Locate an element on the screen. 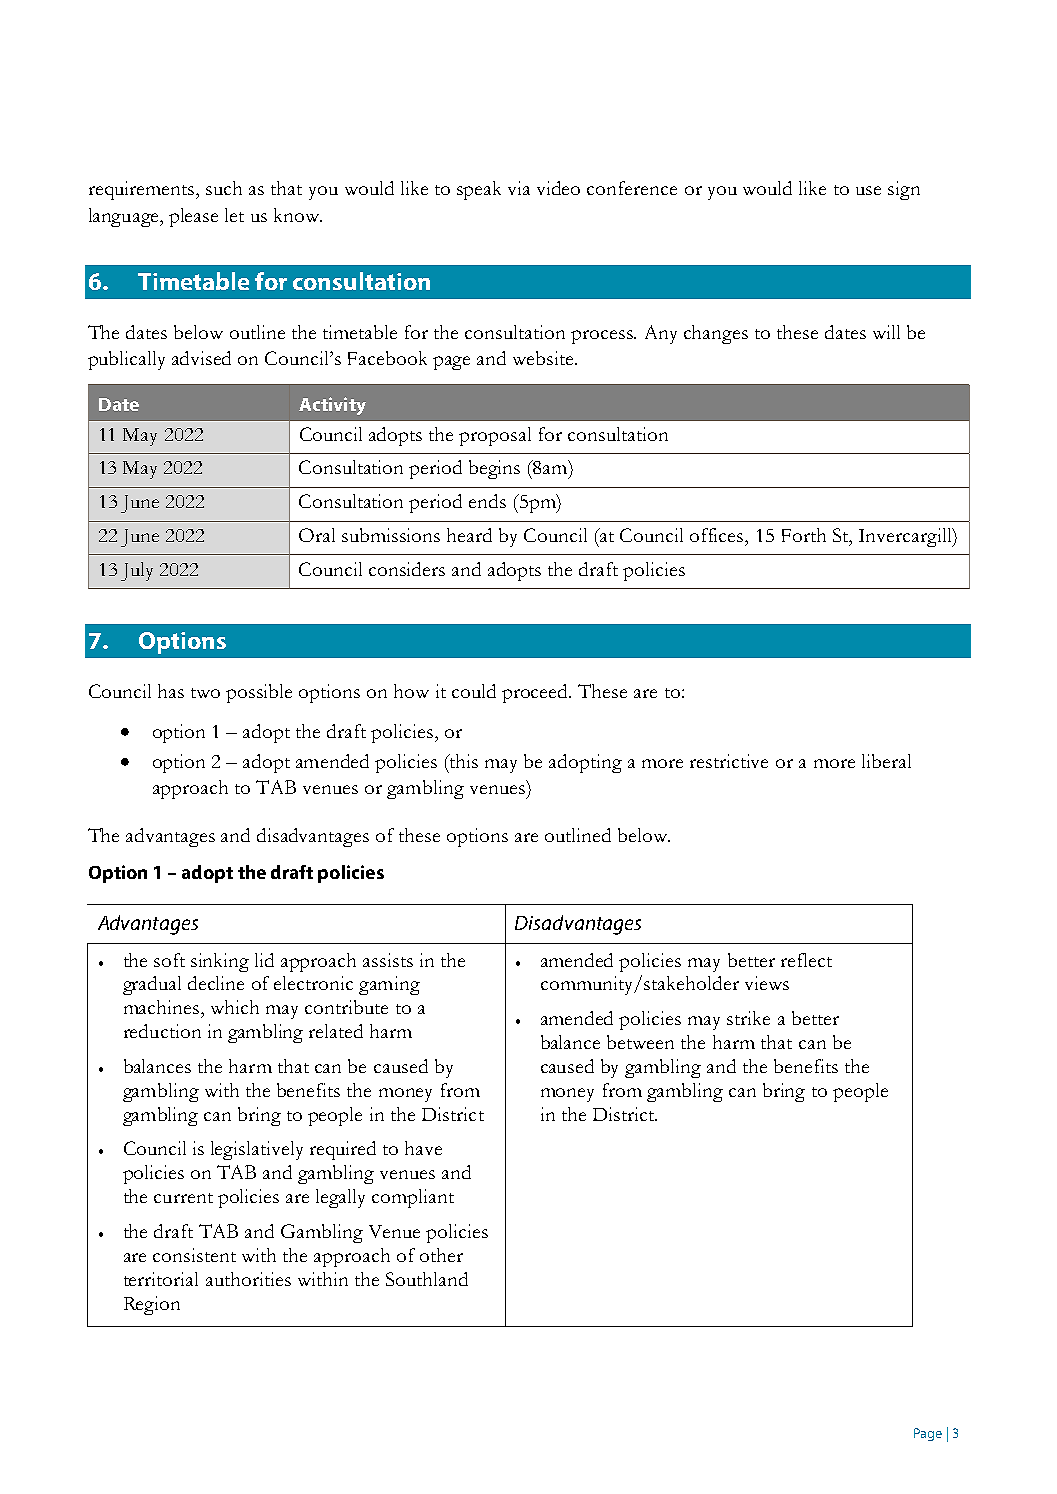 The image size is (1057, 1494). sign is located at coordinates (904, 190).
